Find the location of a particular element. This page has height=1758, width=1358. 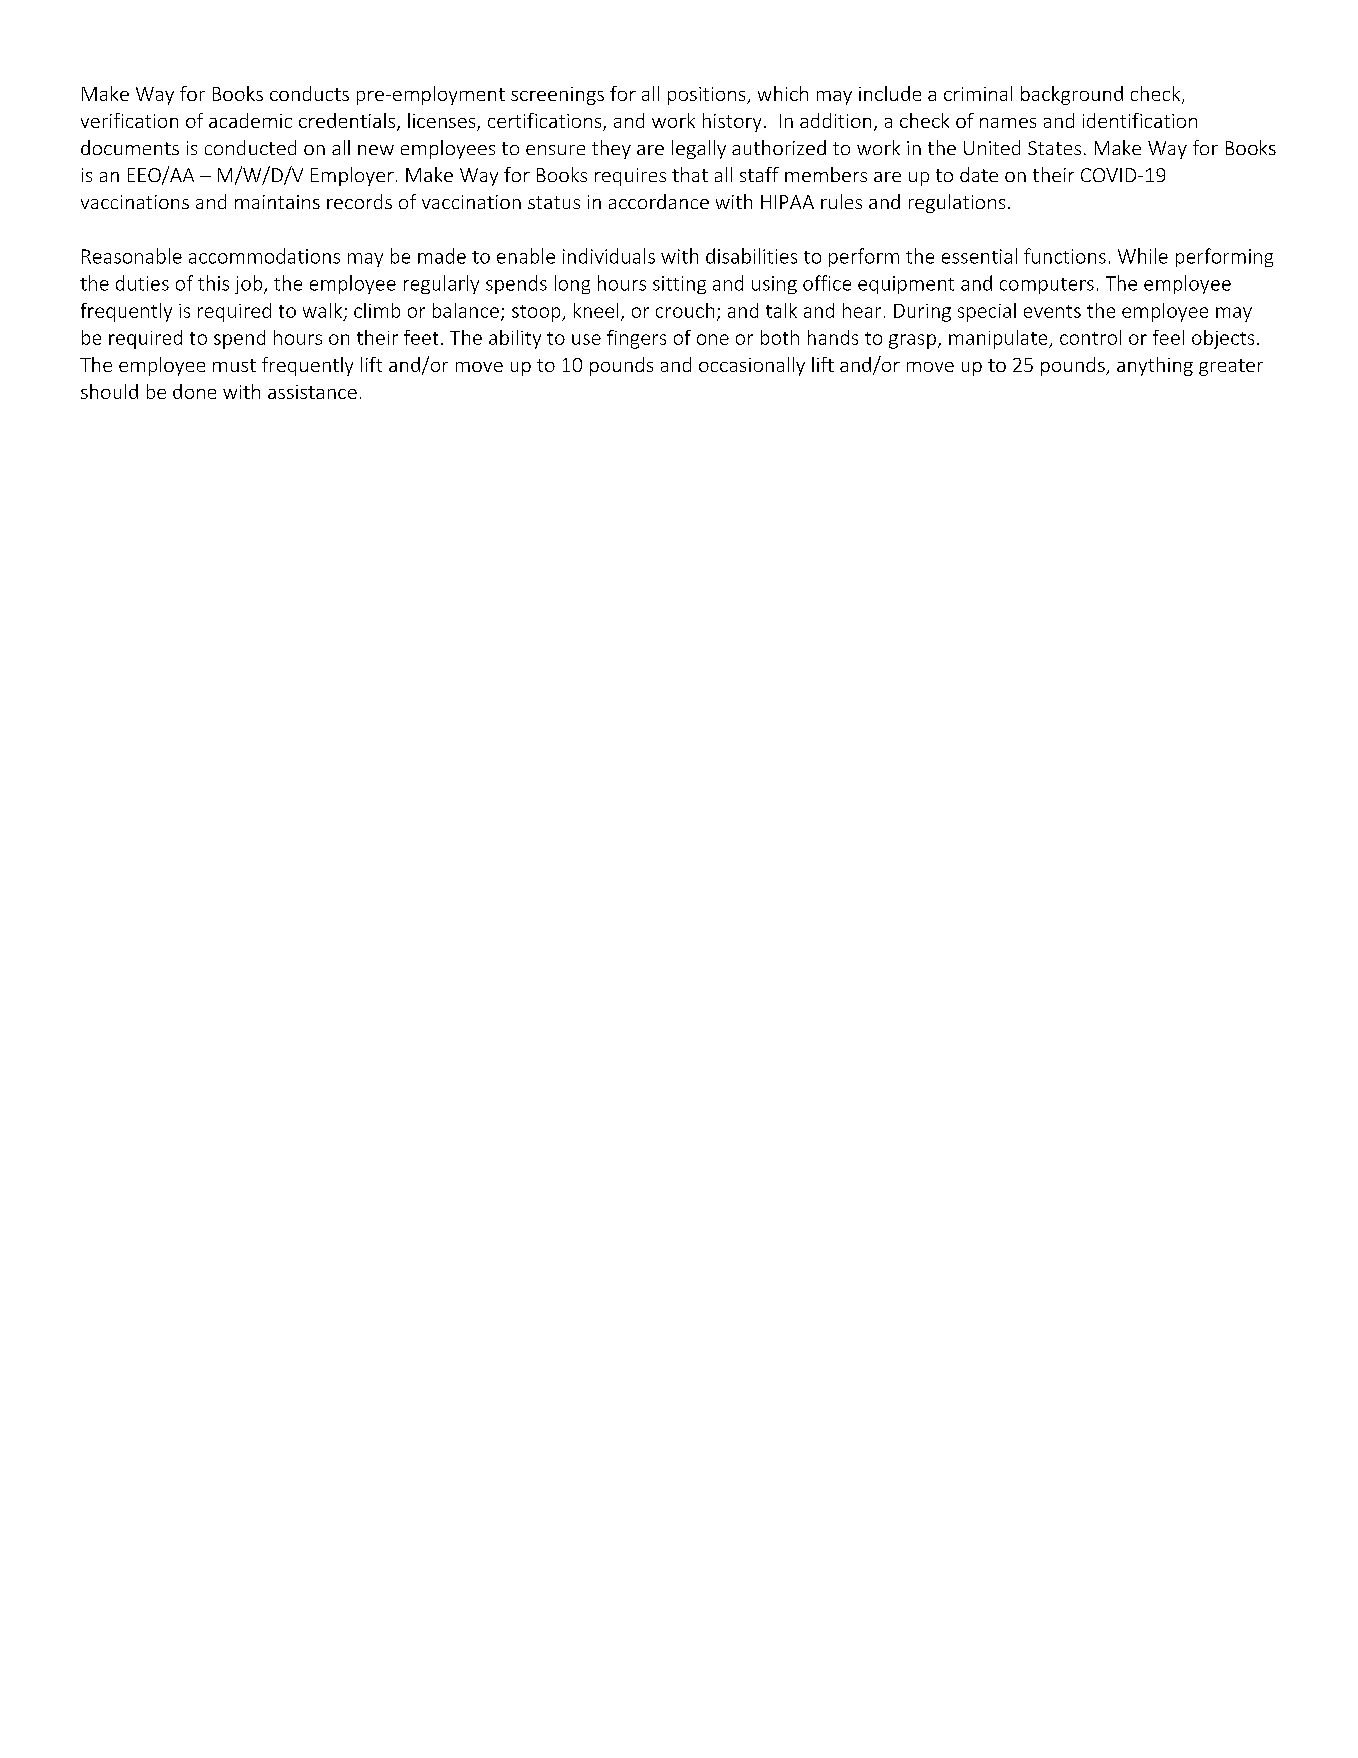

accordance is located at coordinates (659, 201).
